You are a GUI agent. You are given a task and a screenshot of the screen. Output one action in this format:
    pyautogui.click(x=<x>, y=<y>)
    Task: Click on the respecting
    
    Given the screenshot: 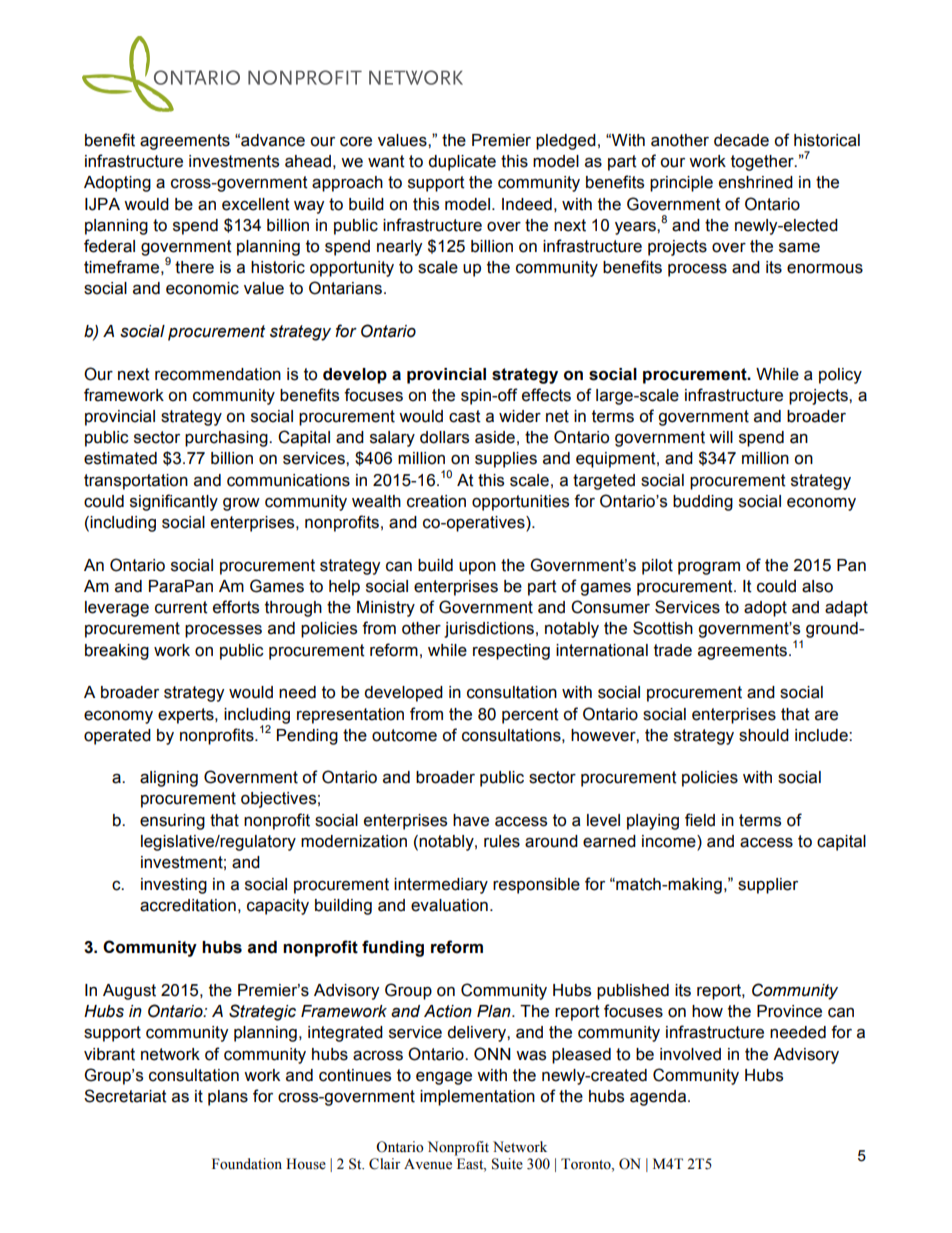 What is the action you would take?
    pyautogui.click(x=511, y=652)
